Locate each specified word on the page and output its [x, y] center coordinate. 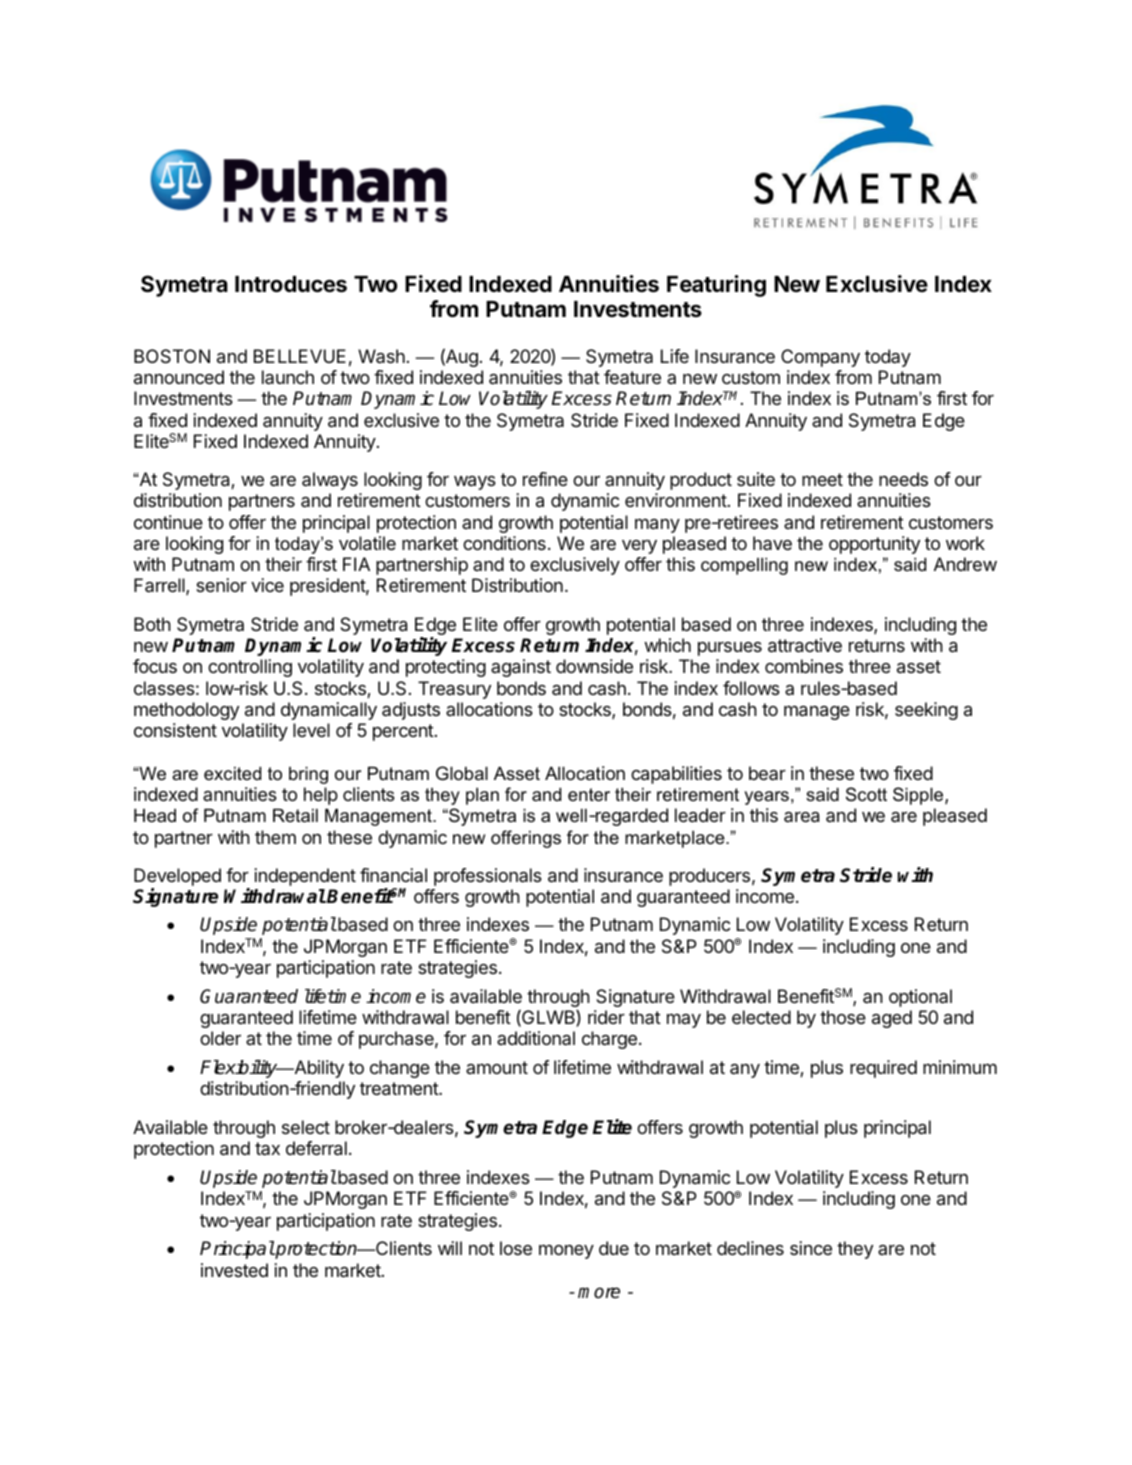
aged [892, 1019]
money [566, 1251]
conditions [504, 543]
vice [267, 585]
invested [234, 1270]
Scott [866, 794]
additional [536, 1038]
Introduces [291, 284]
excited [232, 773]
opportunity [874, 545]
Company [820, 358]
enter [589, 795]
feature [632, 377]
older [220, 1038]
